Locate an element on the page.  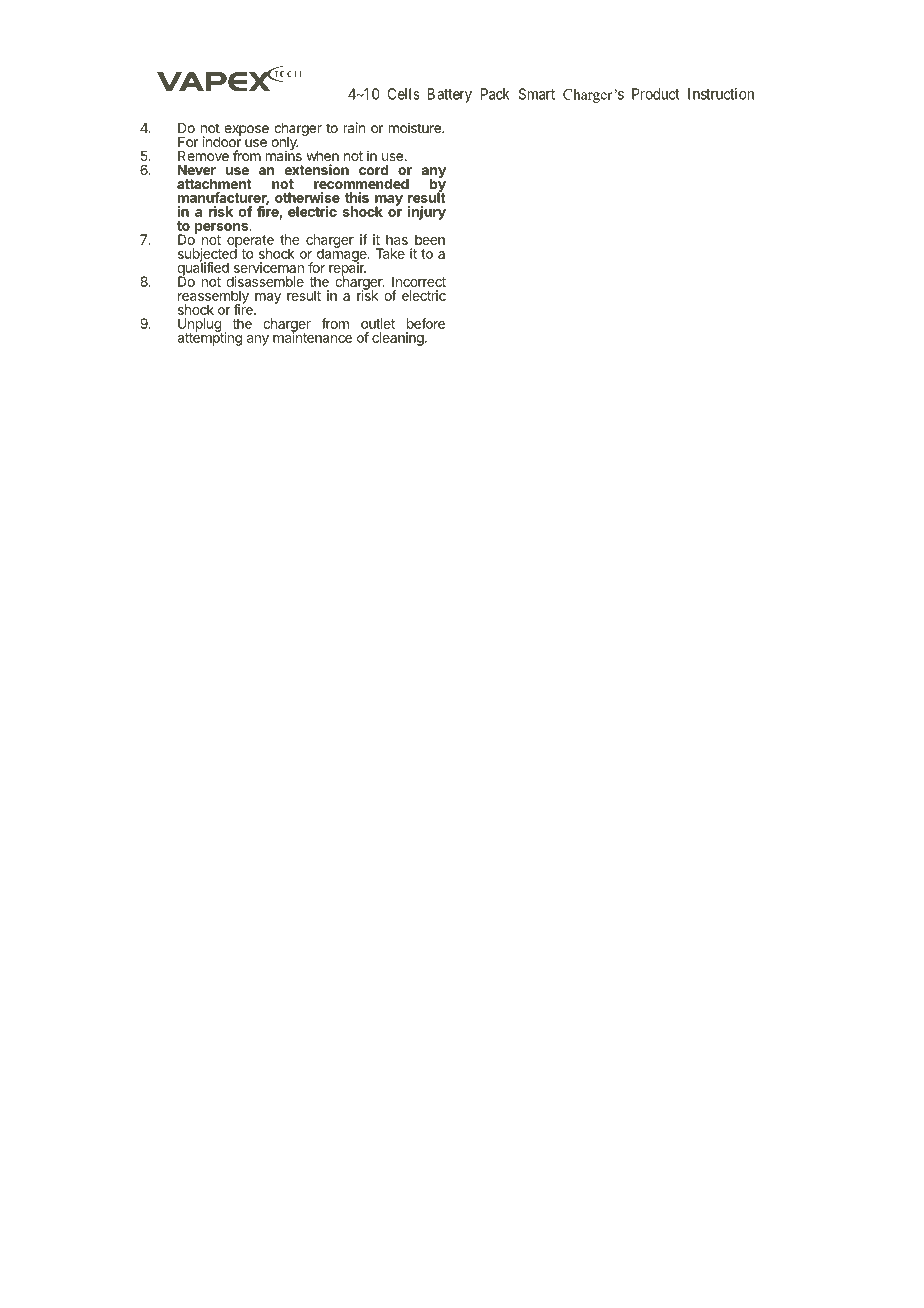
Battery is located at coordinates (449, 95).
